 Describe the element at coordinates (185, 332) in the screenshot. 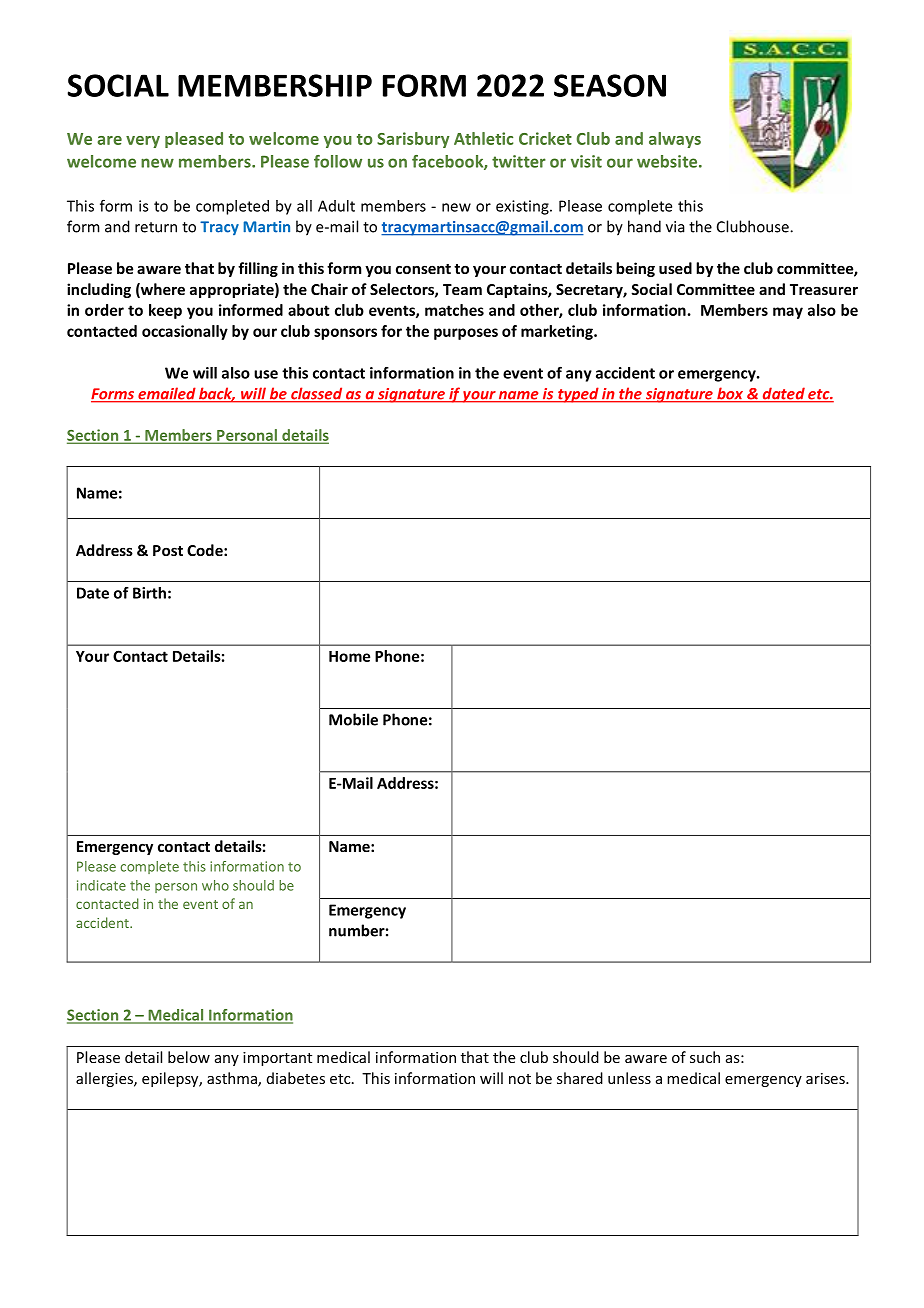

I see `occasionally` at that location.
